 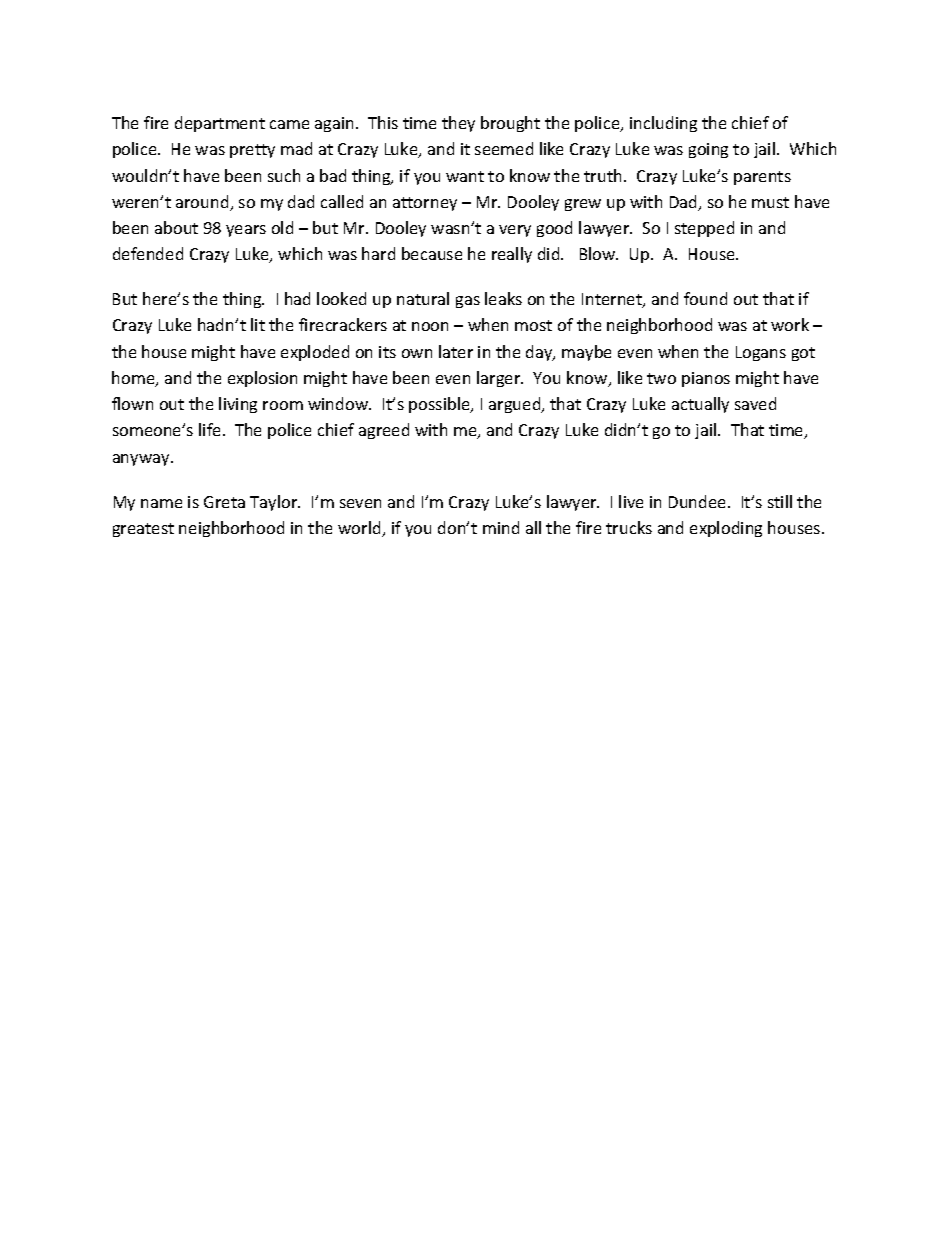 What do you see at coordinates (258, 324) in the screenshot?
I see `lit` at bounding box center [258, 324].
